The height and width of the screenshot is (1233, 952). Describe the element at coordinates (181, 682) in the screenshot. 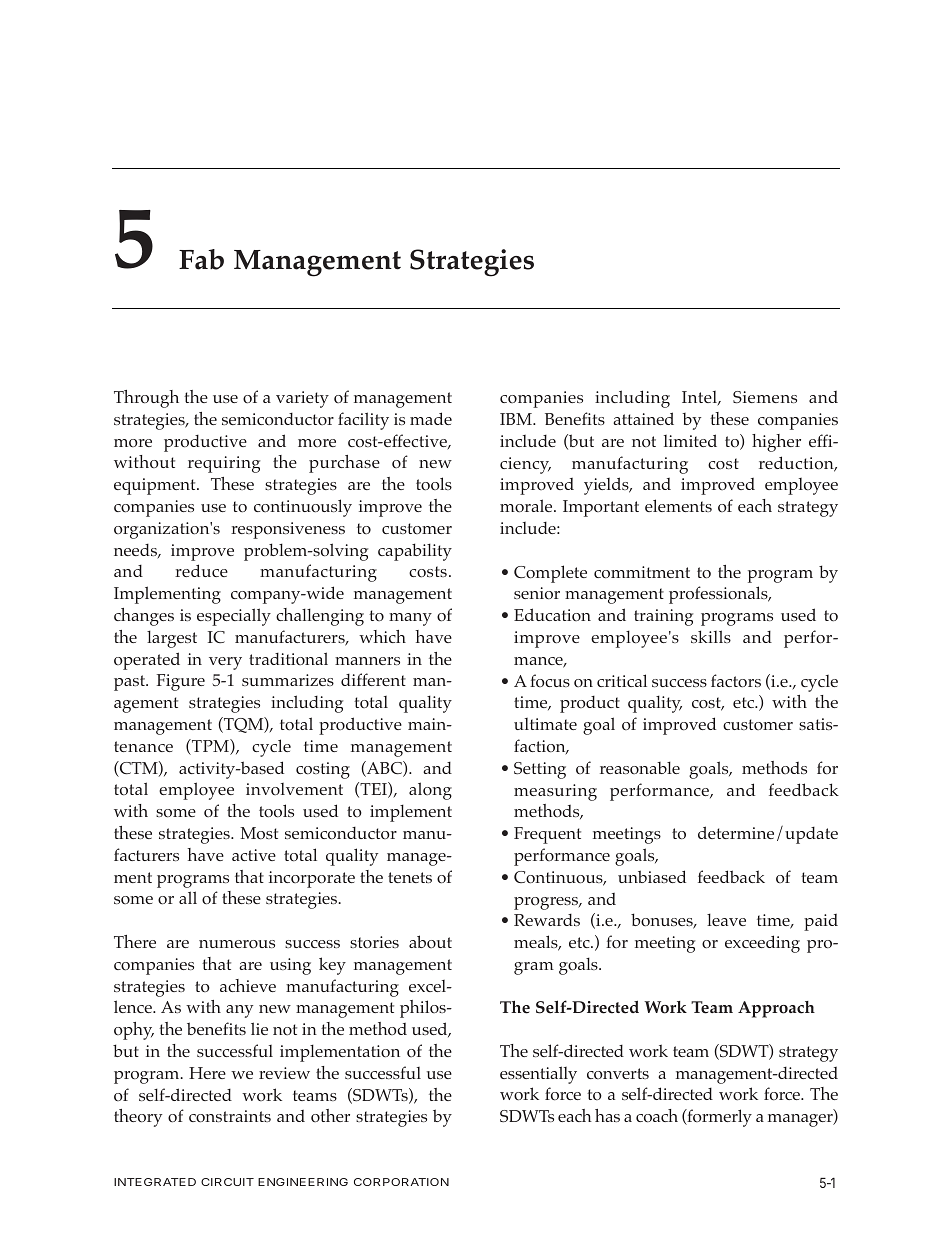

I see `Figure` at that location.
